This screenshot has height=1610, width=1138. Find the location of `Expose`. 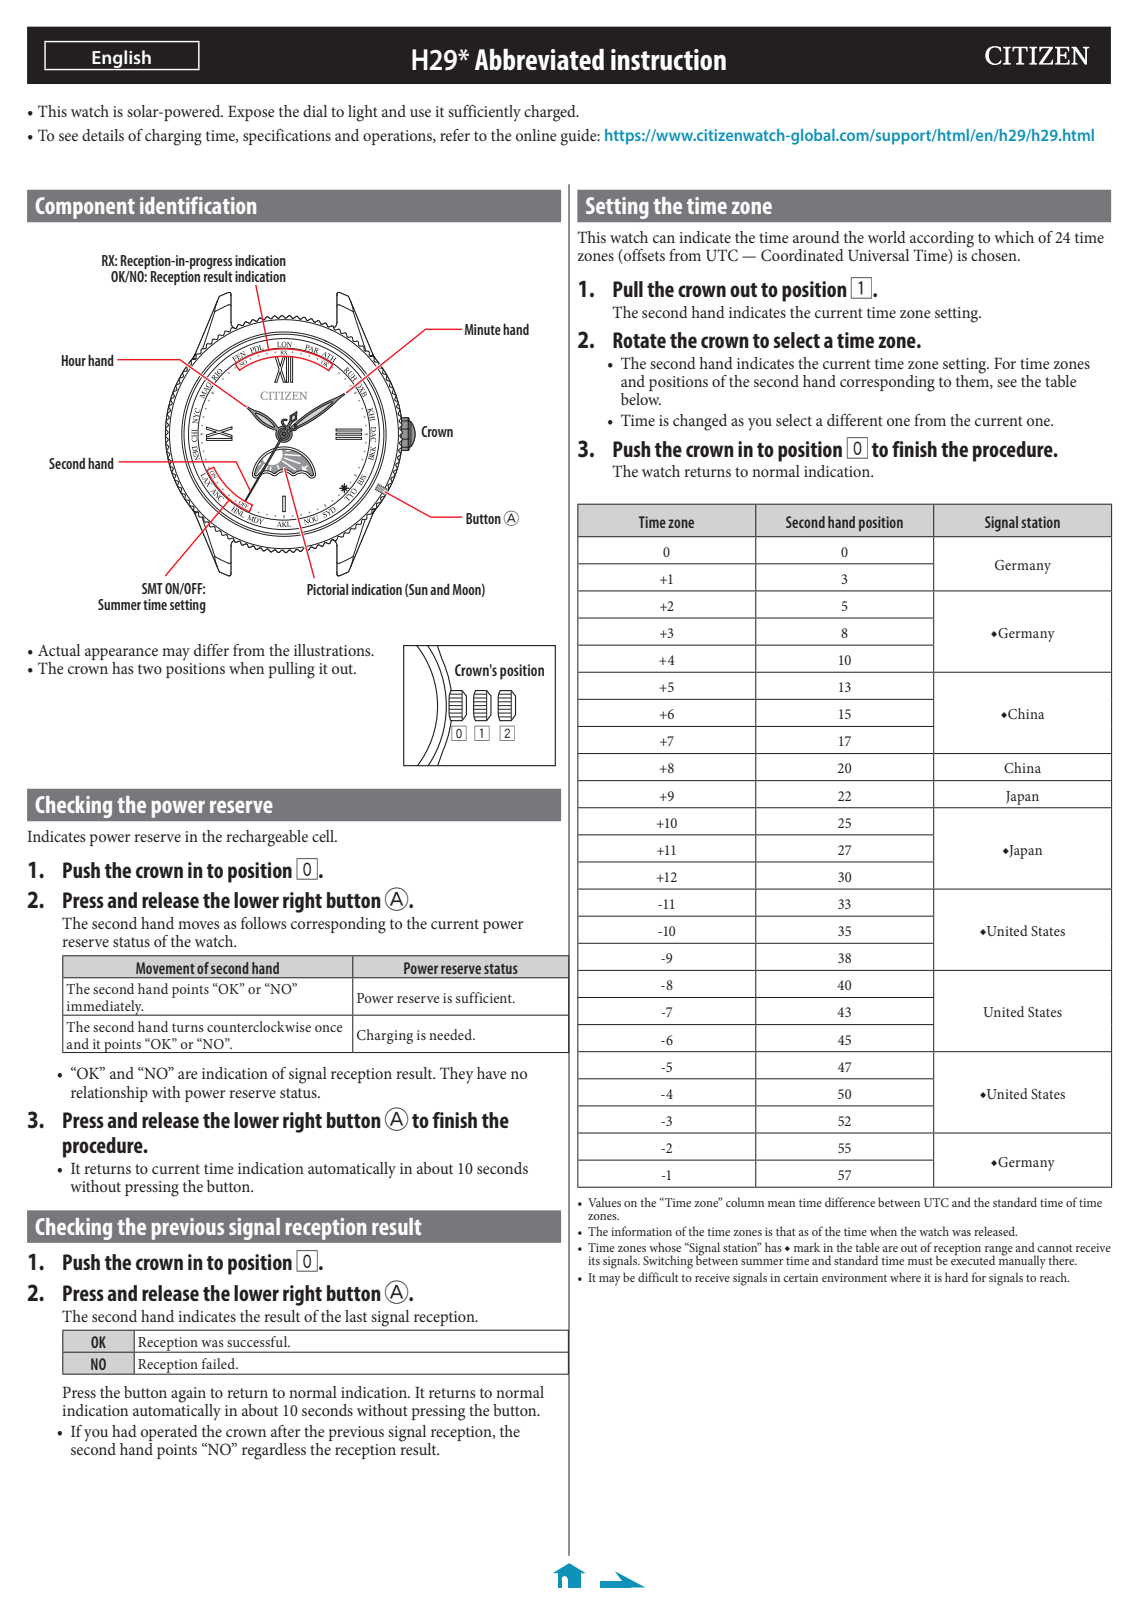

Expose is located at coordinates (251, 113).
